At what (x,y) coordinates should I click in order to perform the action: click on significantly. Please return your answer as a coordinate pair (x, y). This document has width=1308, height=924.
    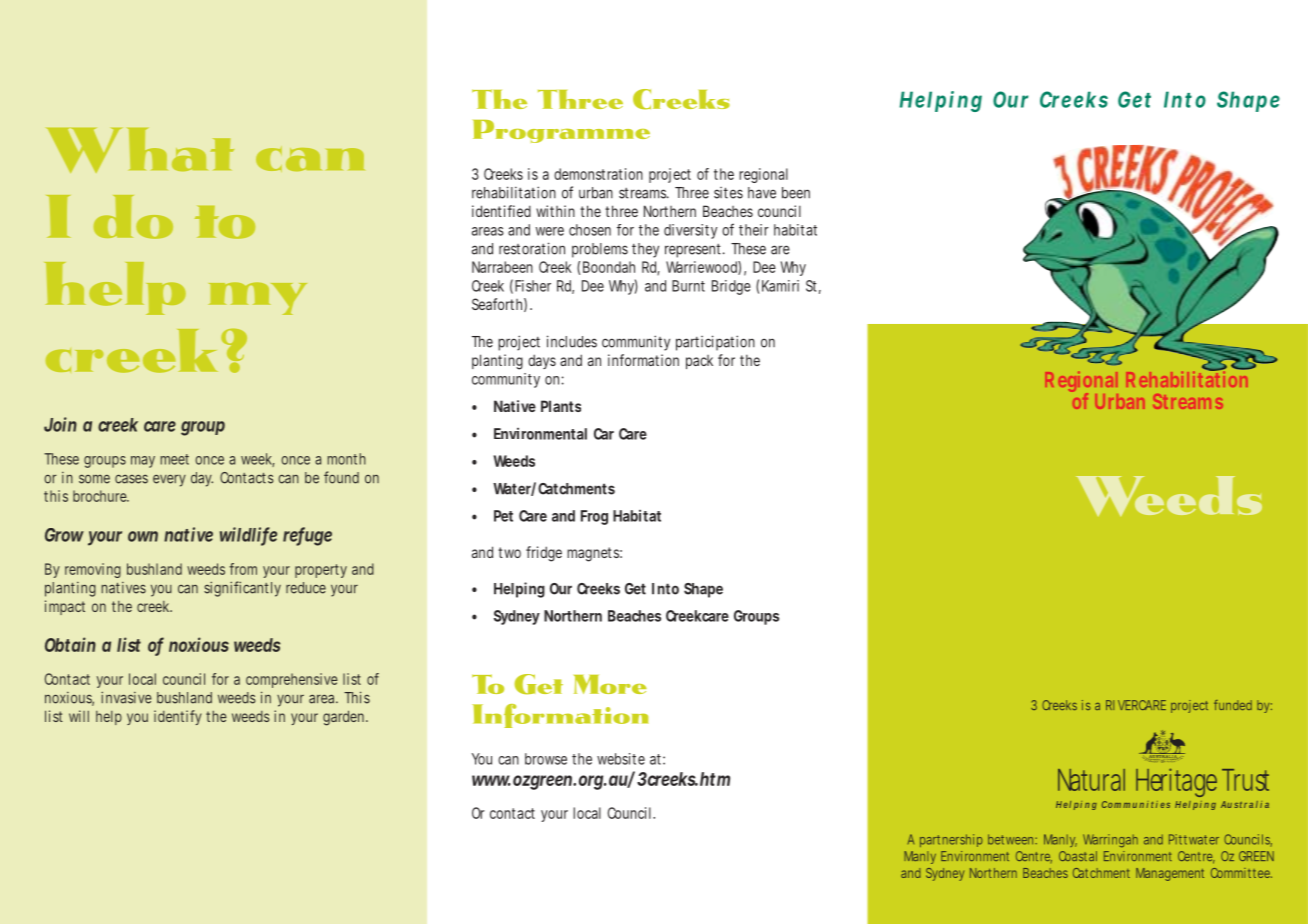
    Looking at the image, I should click on (242, 589).
